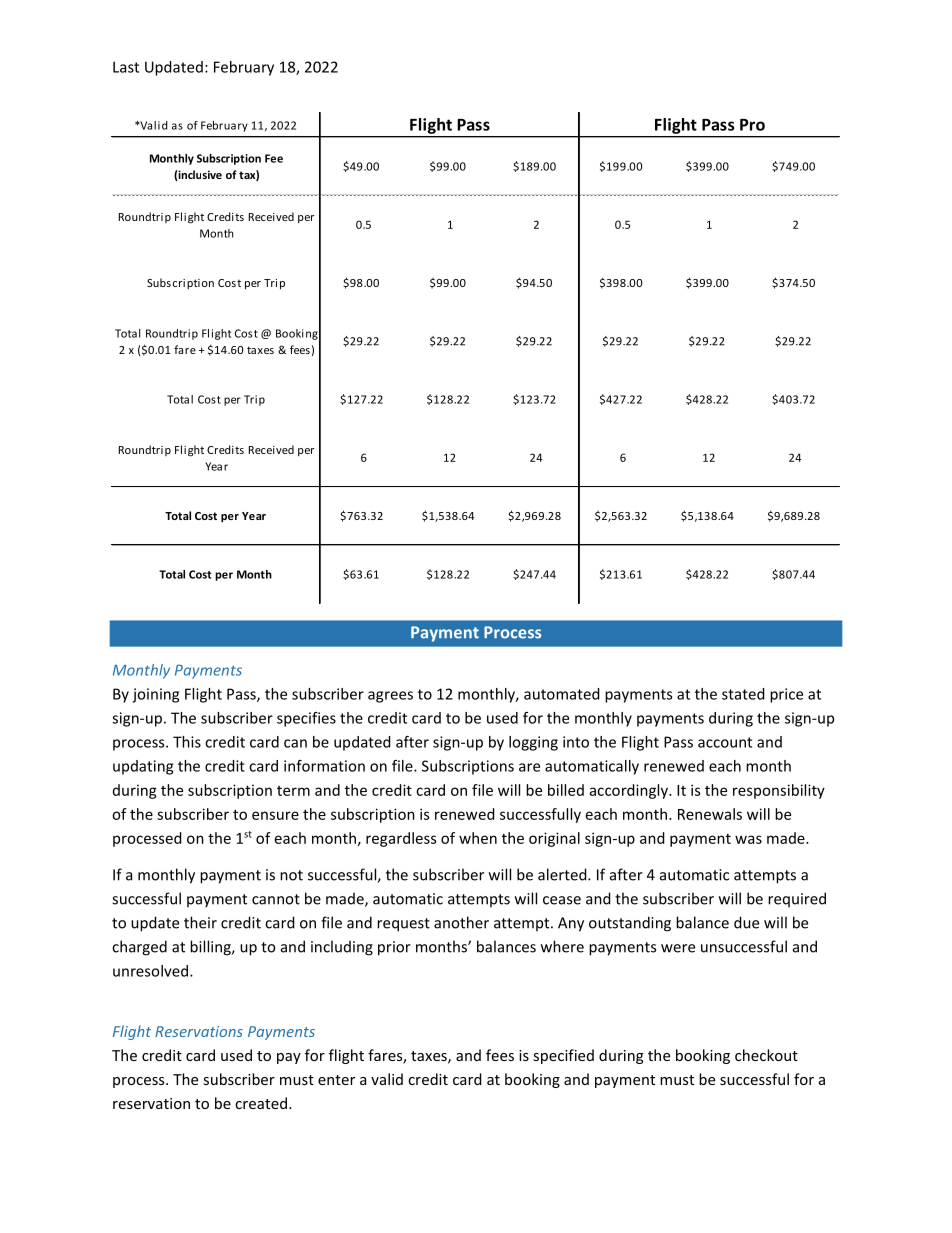 The height and width of the image is (1233, 952). What do you see at coordinates (725, 742) in the image?
I see `account` at bounding box center [725, 742].
